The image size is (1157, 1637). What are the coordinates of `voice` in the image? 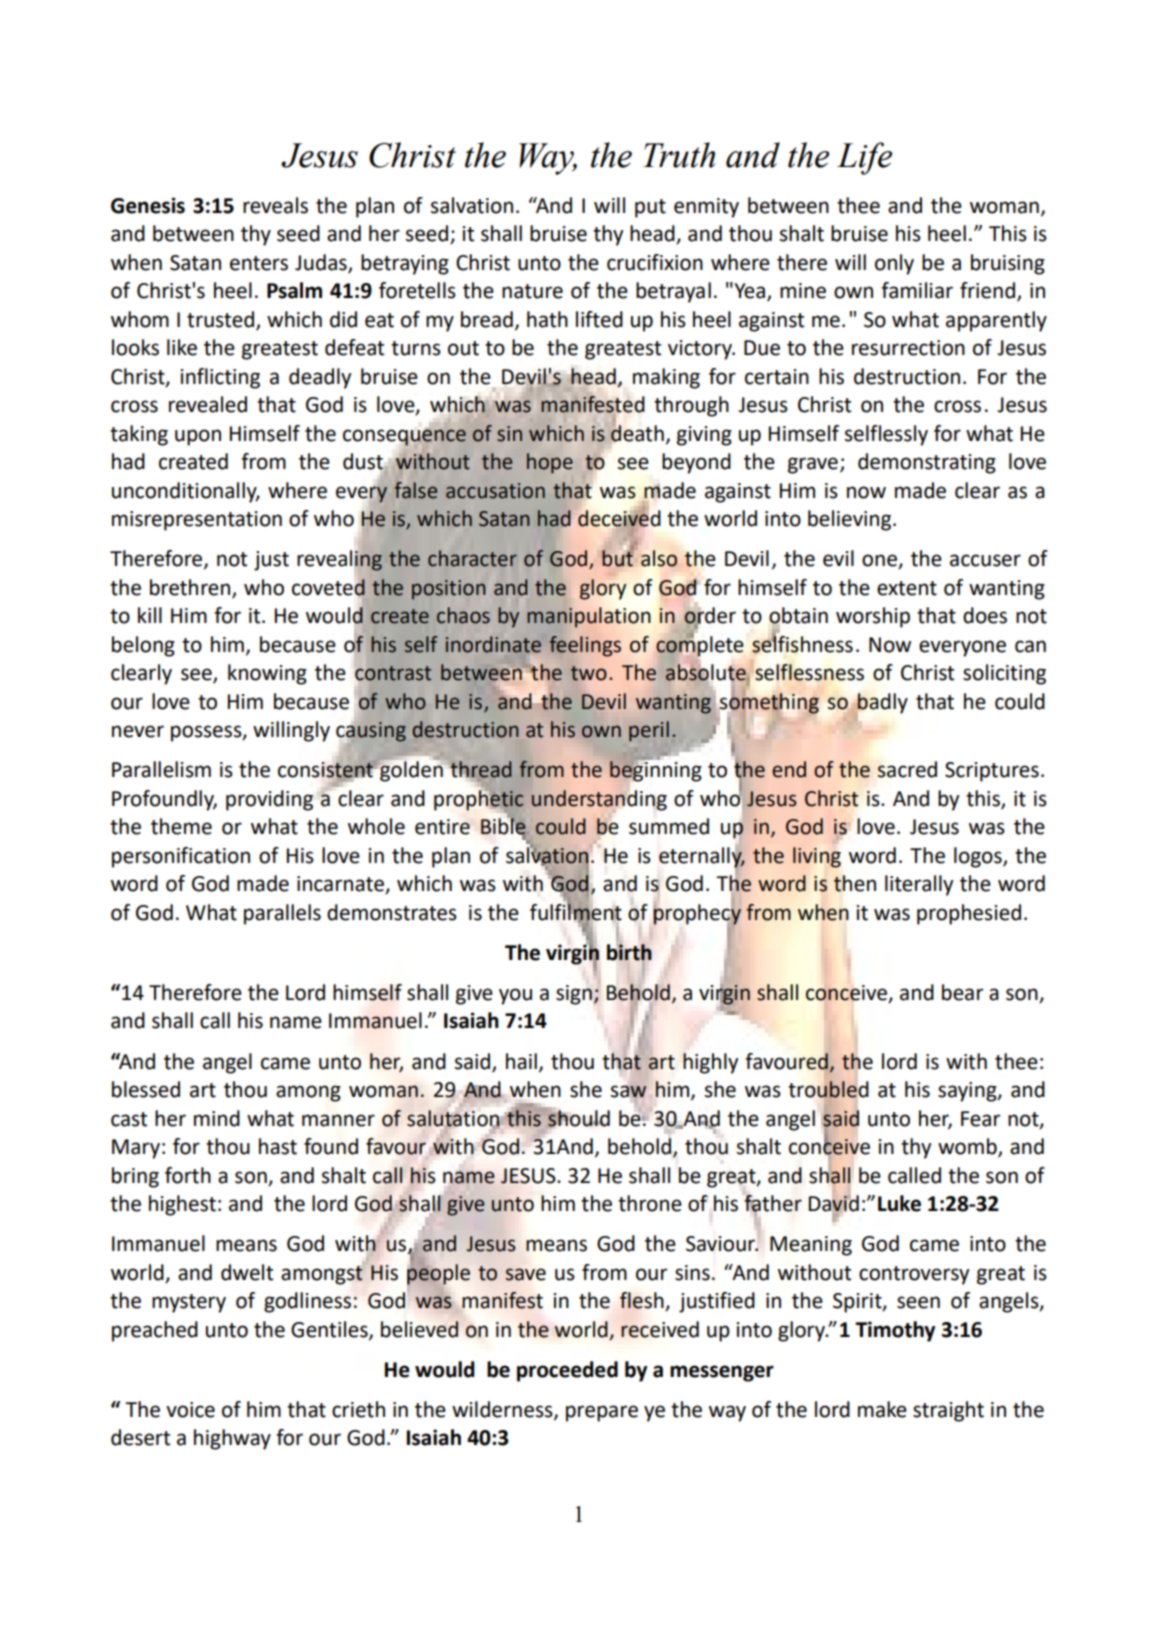 It's located at (190, 1410).
